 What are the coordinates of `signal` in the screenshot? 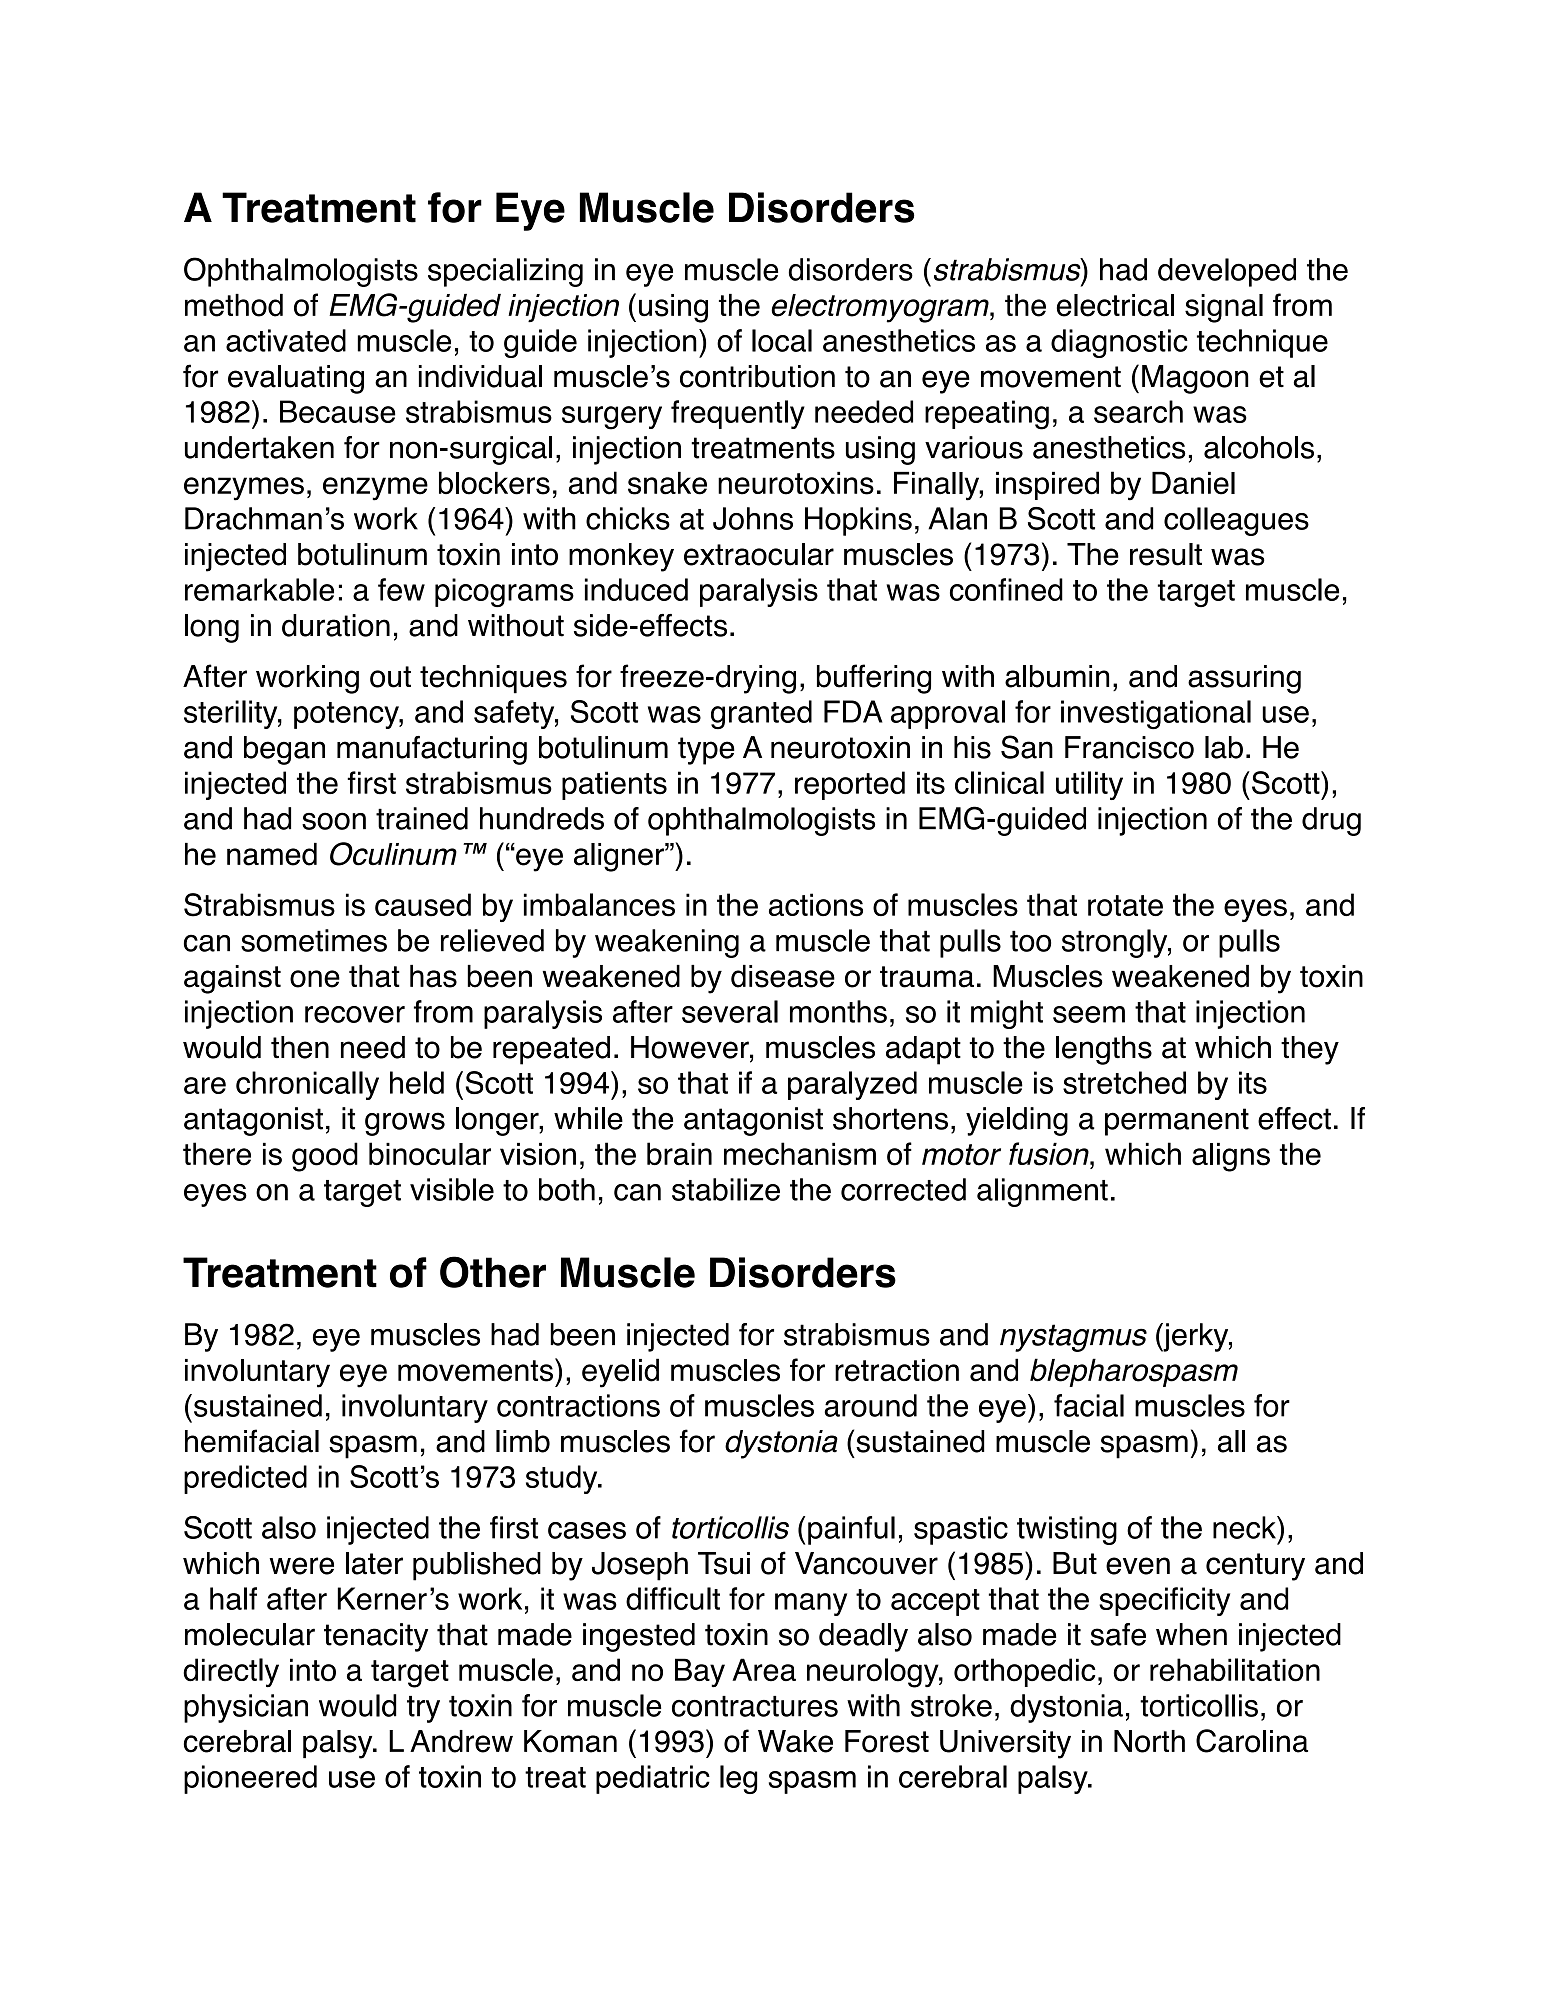 It's located at (1224, 308).
